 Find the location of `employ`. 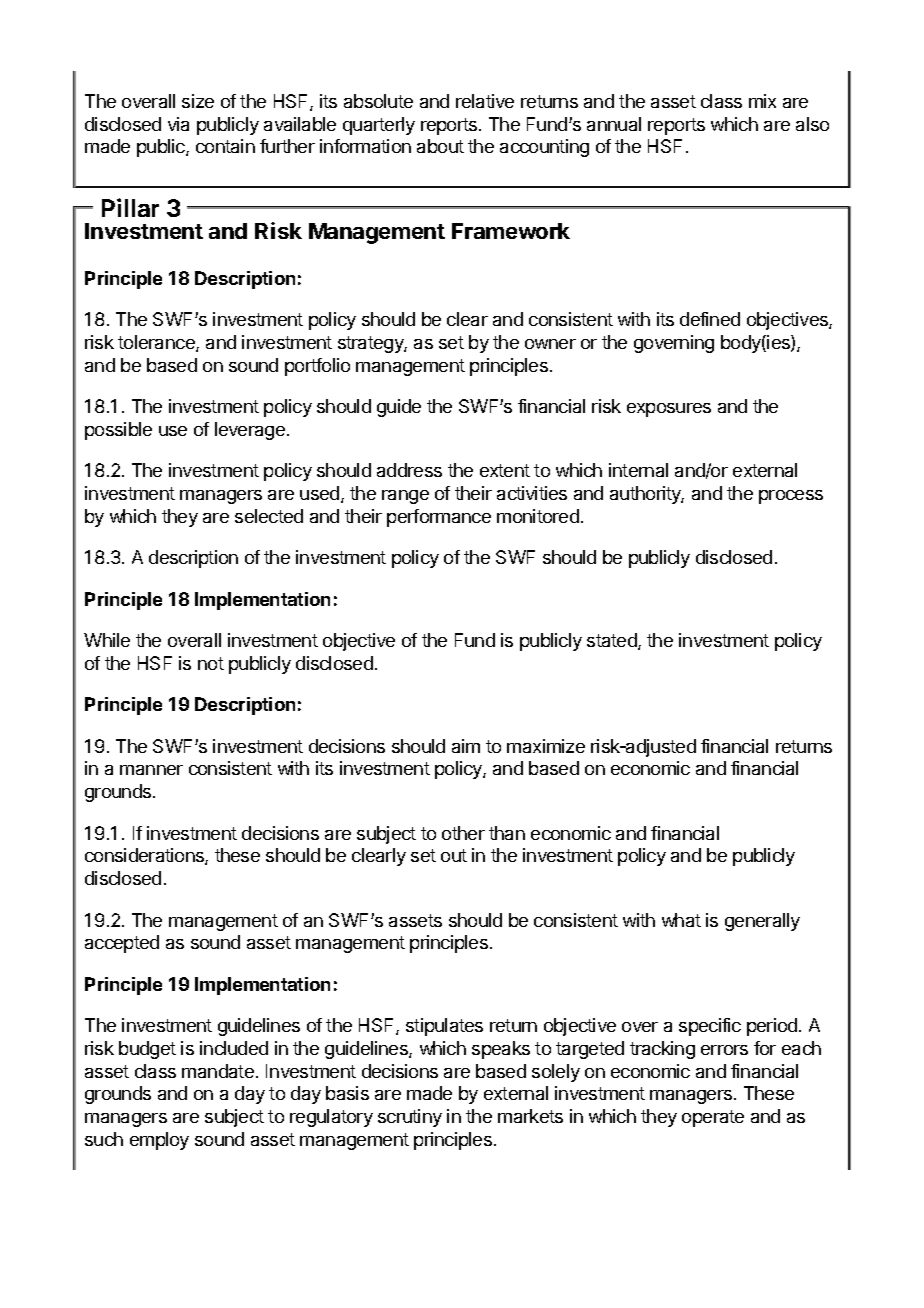

employ is located at coordinates (159, 1141).
